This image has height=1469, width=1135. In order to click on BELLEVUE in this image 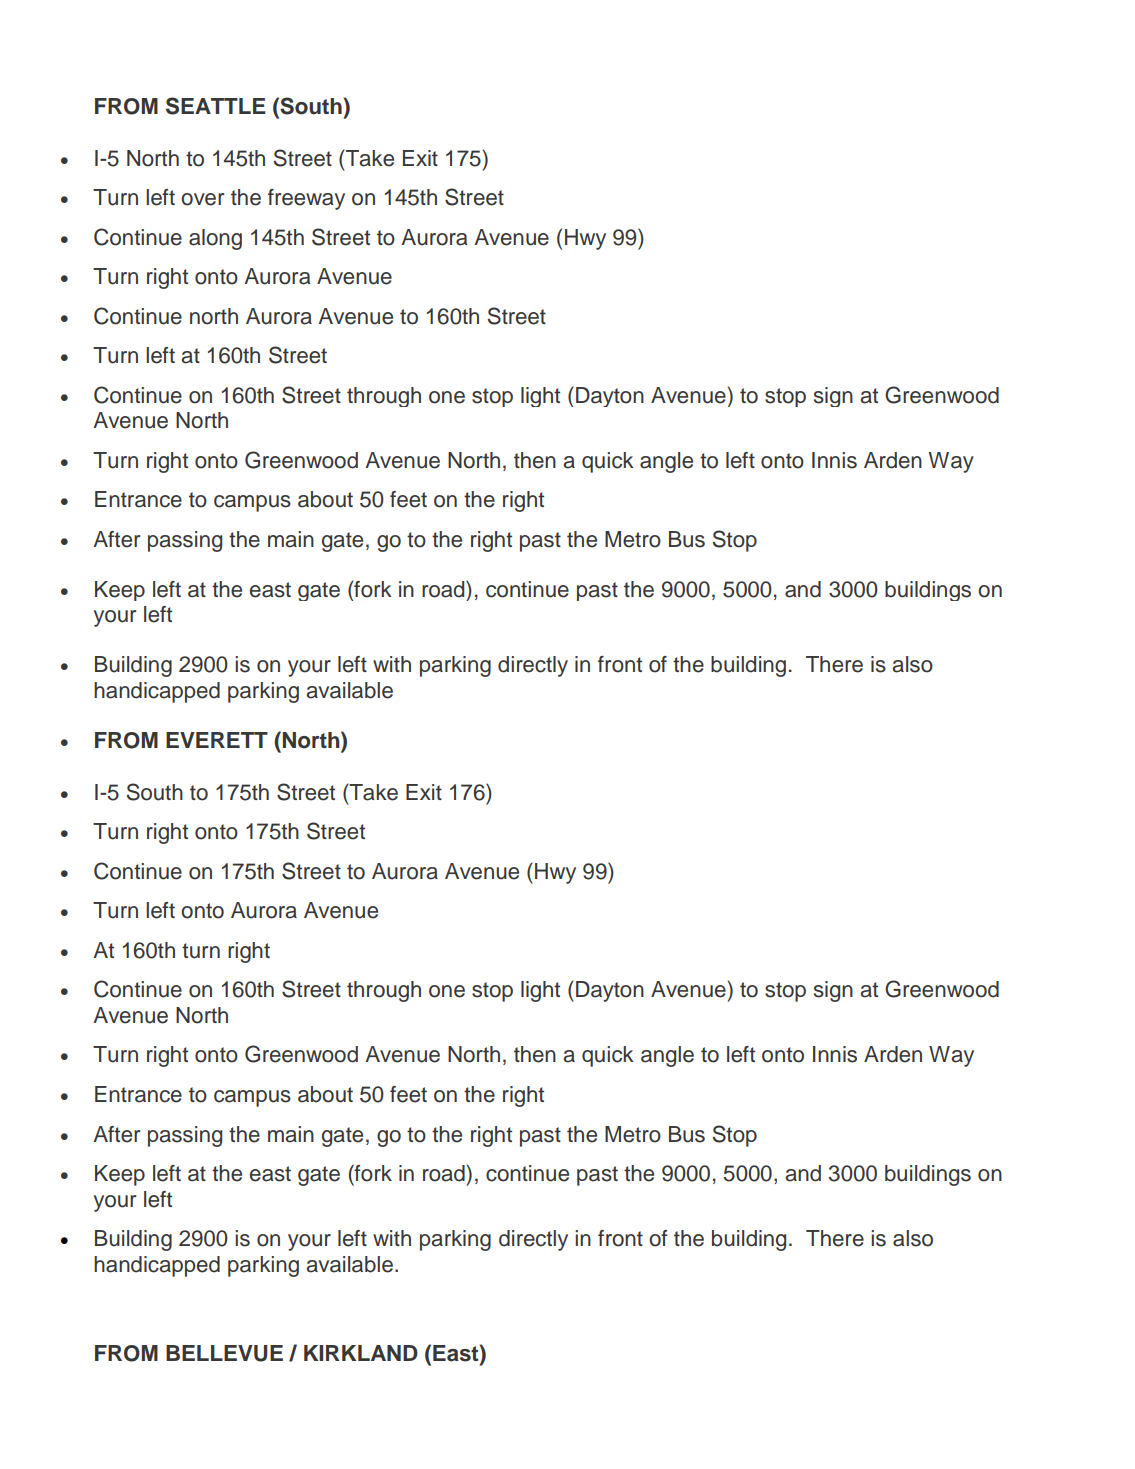, I will do `click(224, 1353)`.
